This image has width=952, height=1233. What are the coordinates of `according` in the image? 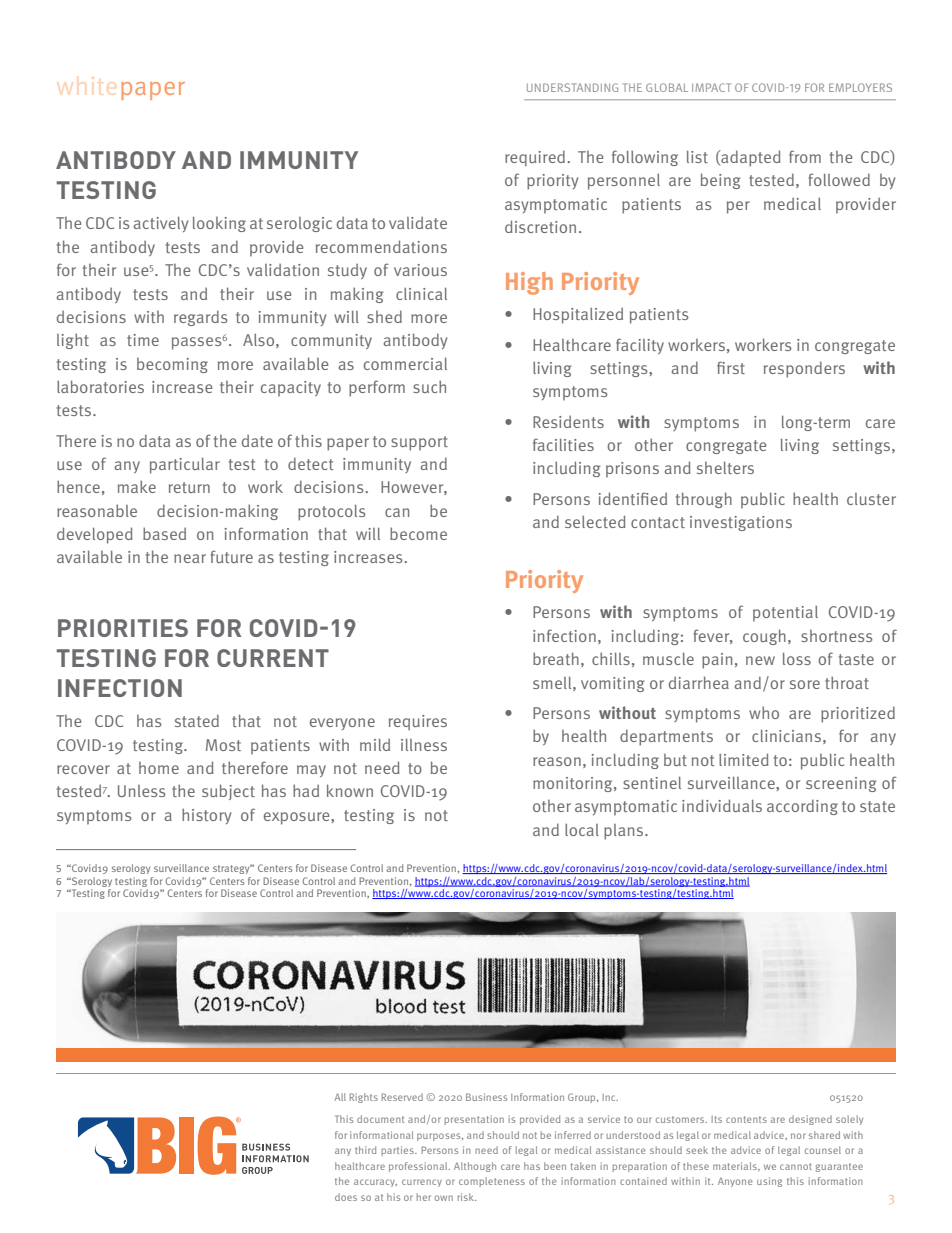 It's located at (802, 807).
